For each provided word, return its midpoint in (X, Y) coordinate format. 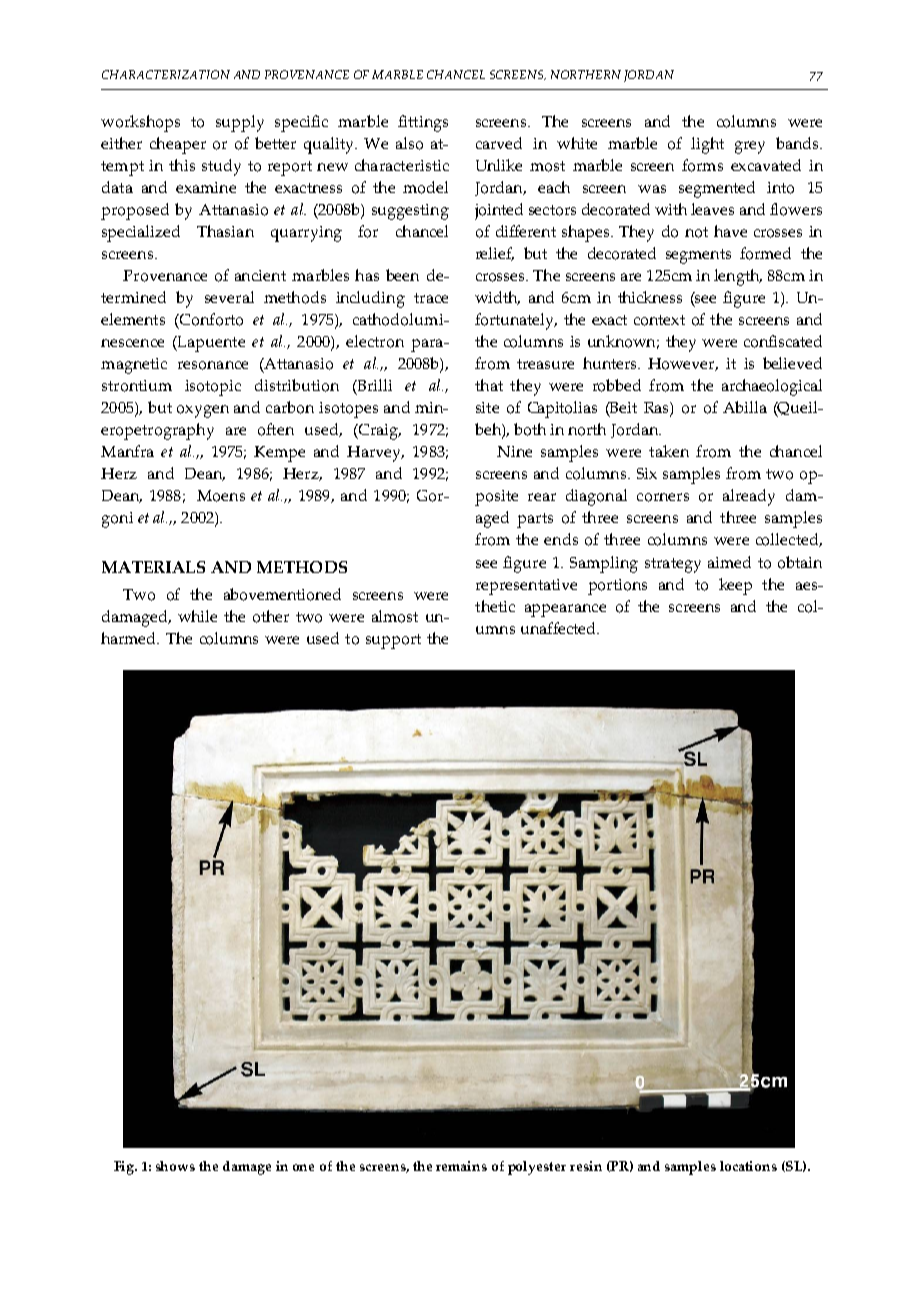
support (393, 641)
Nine (514, 451)
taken (669, 451)
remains (461, 1166)
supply (240, 123)
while (197, 616)
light (707, 145)
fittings (423, 123)
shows (175, 1166)
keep (735, 586)
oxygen (203, 411)
